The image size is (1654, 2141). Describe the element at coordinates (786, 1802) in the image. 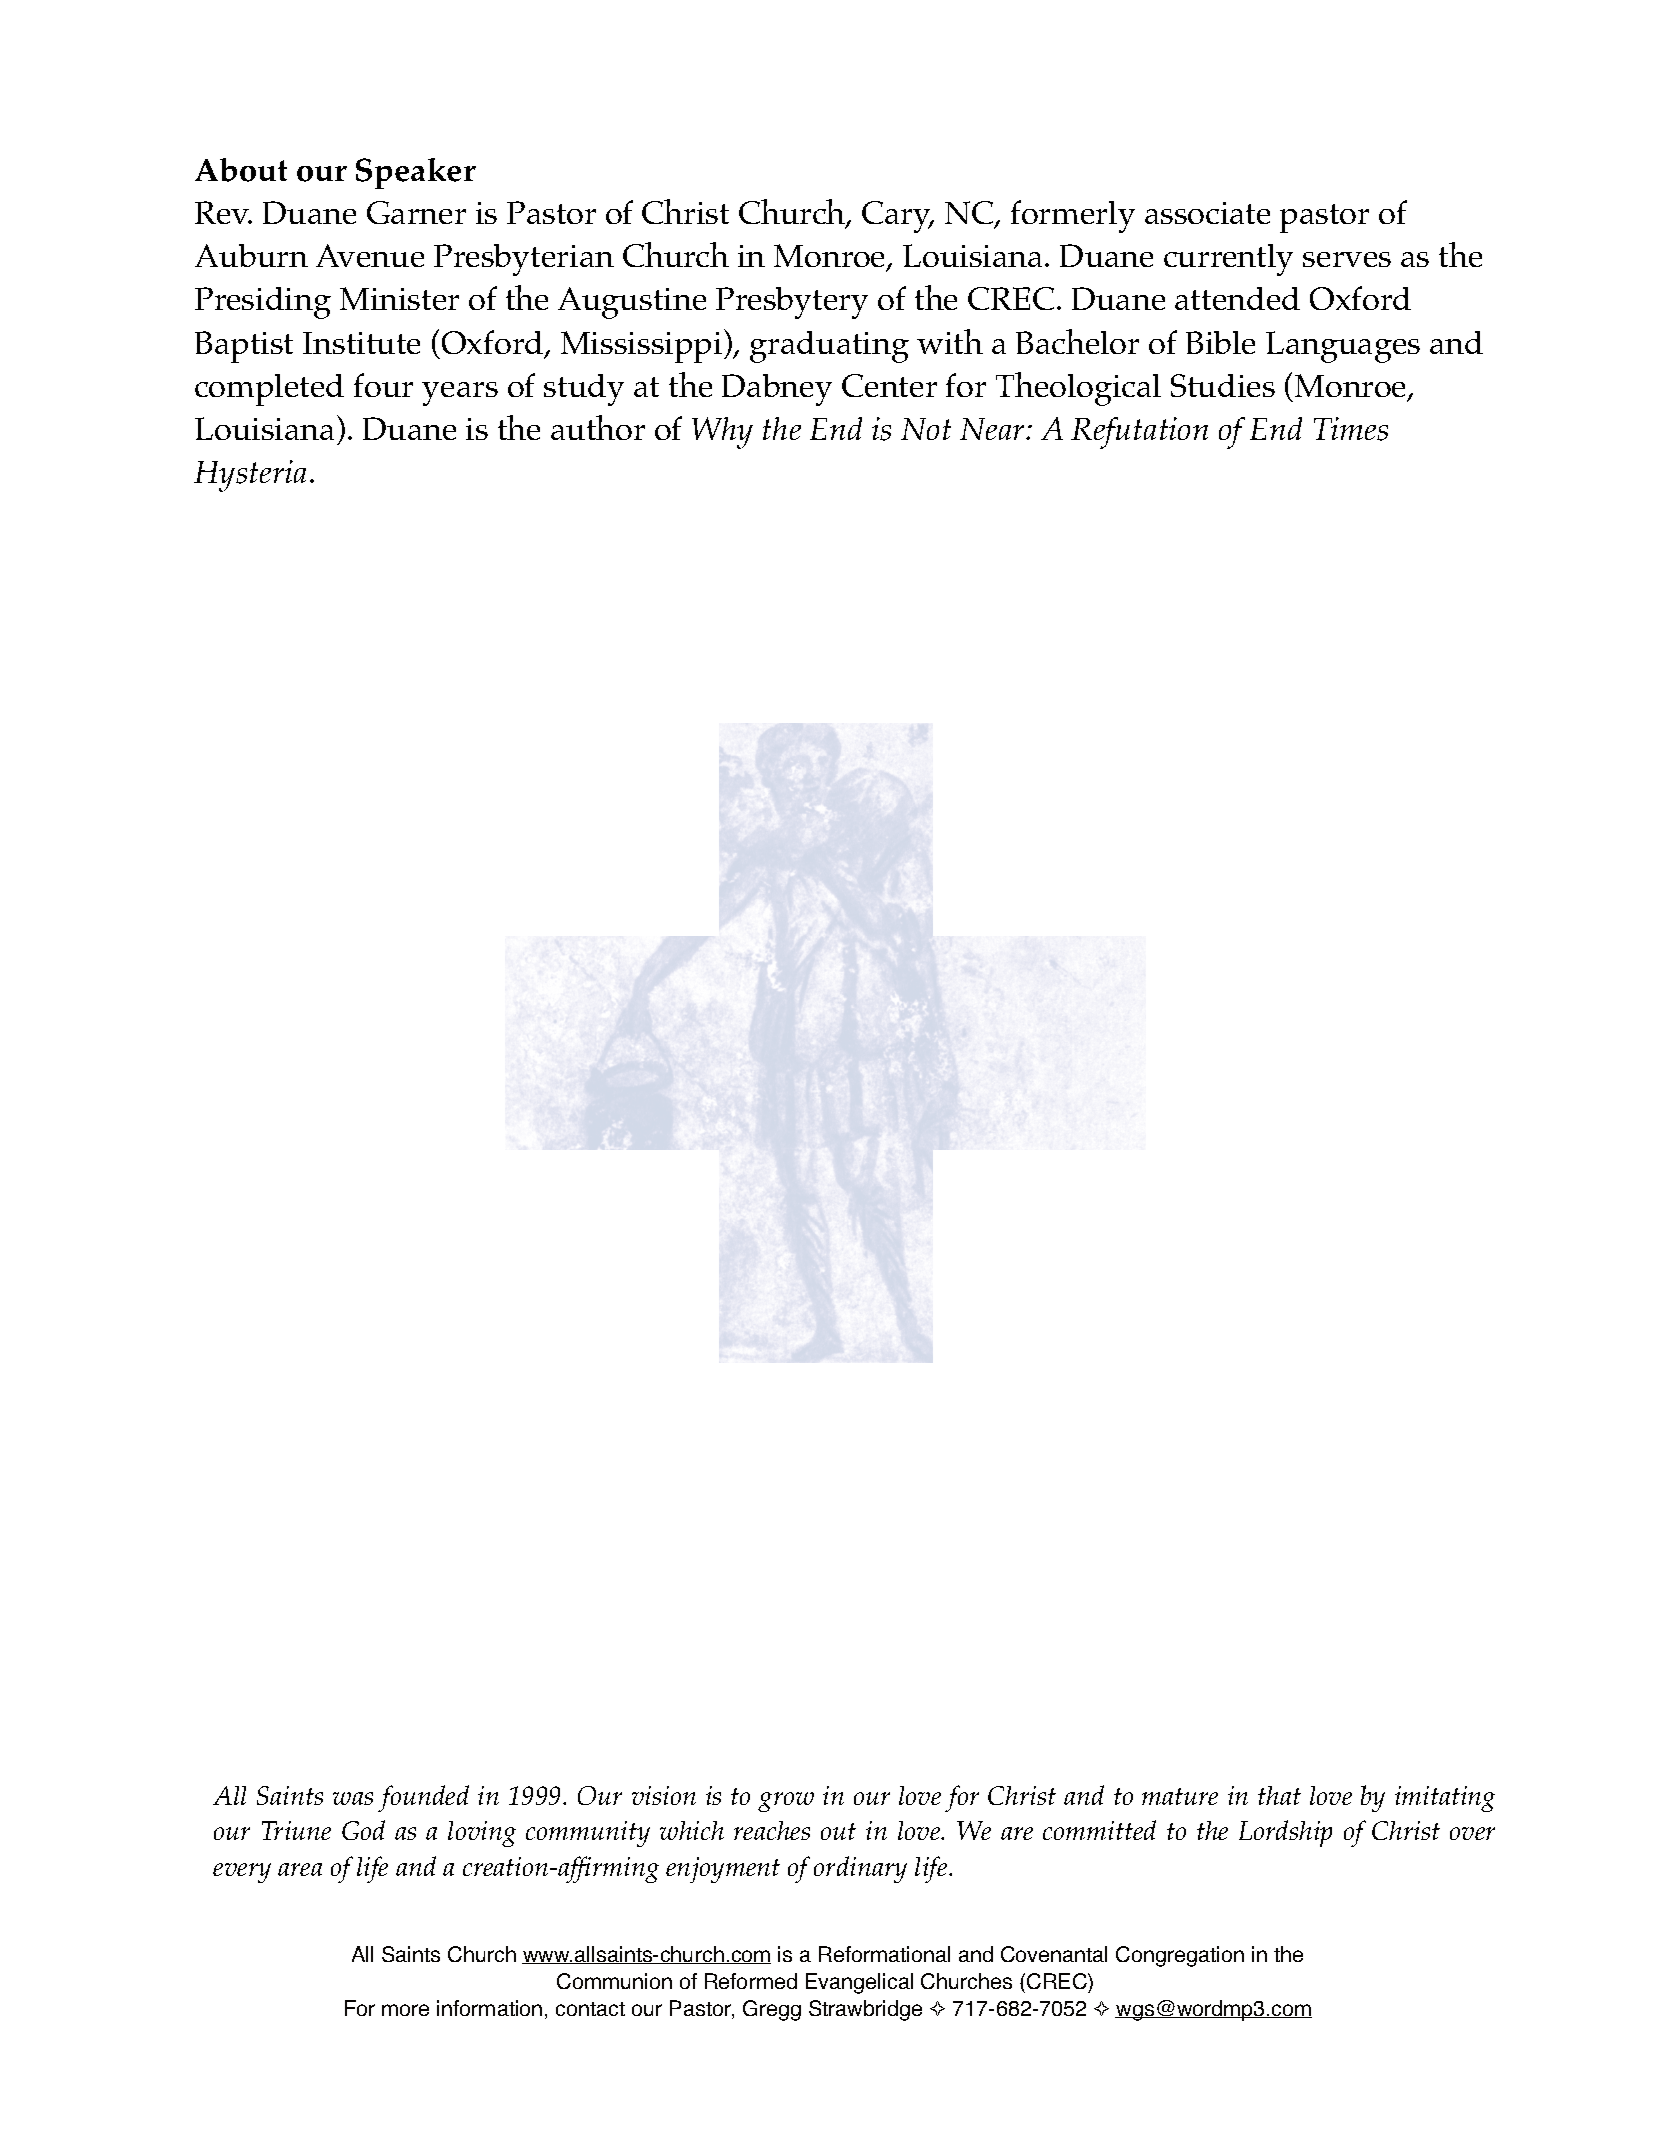

I see `grow` at that location.
